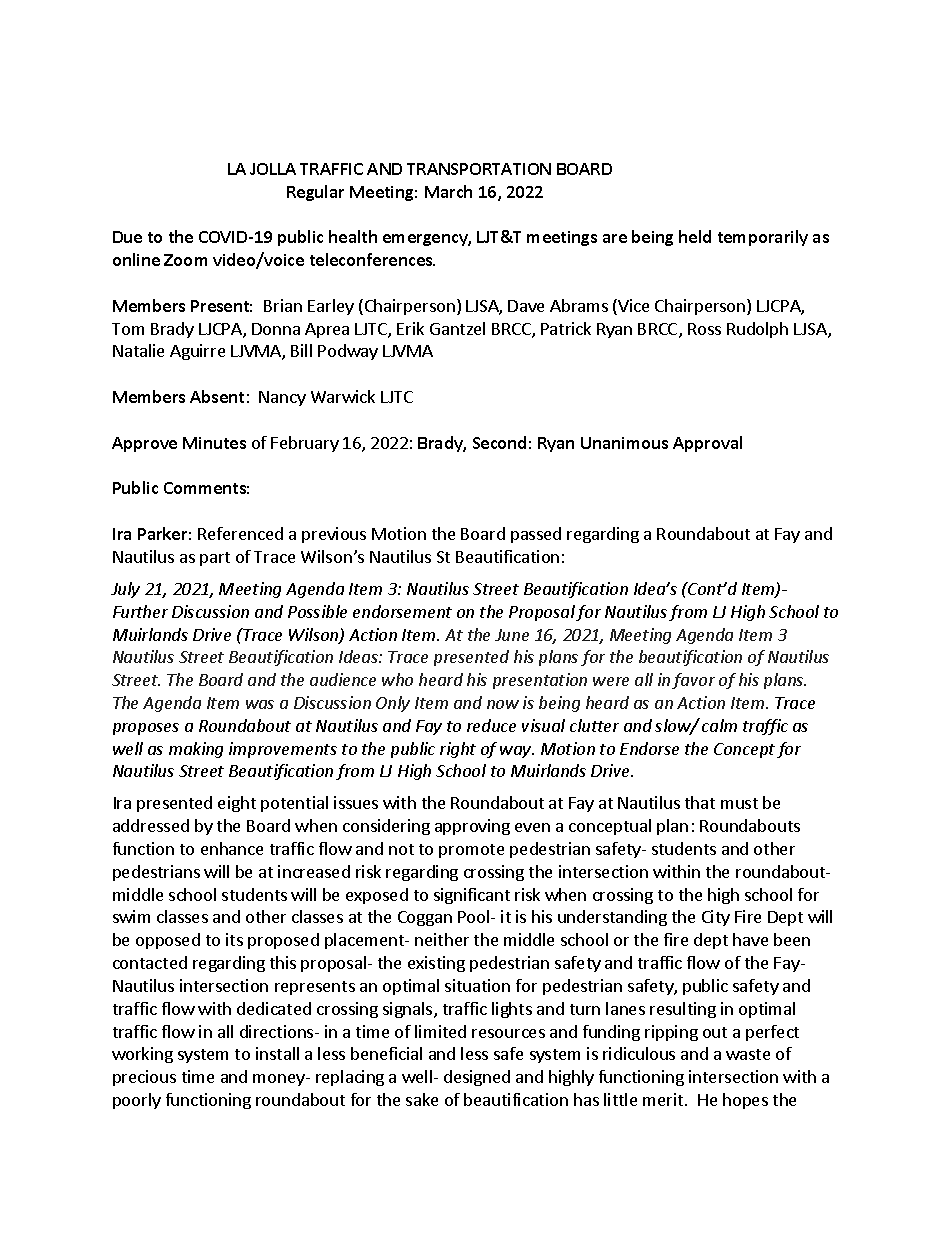  I want to click on reduce, so click(491, 725).
